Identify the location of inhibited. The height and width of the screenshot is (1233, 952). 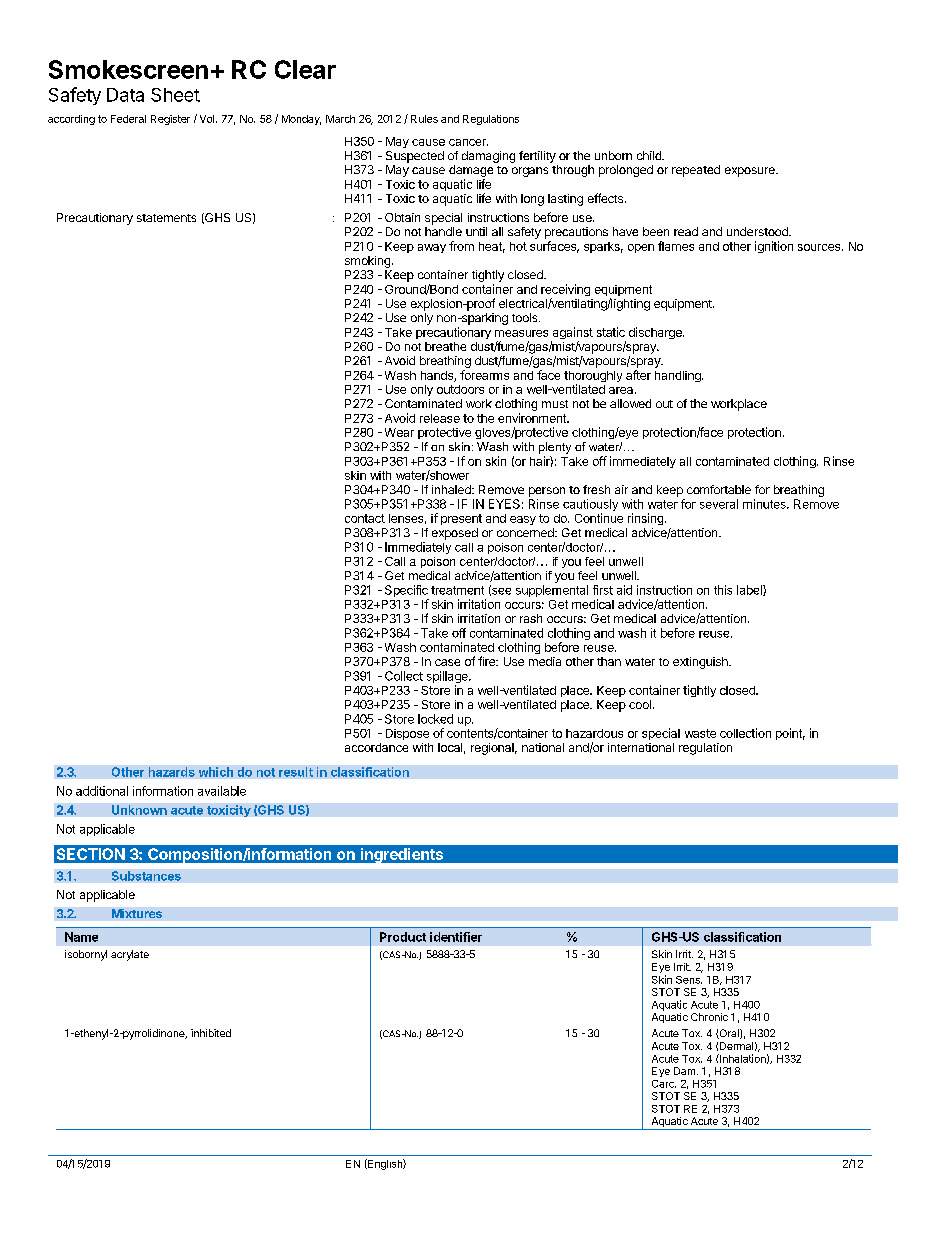
(211, 1033).
